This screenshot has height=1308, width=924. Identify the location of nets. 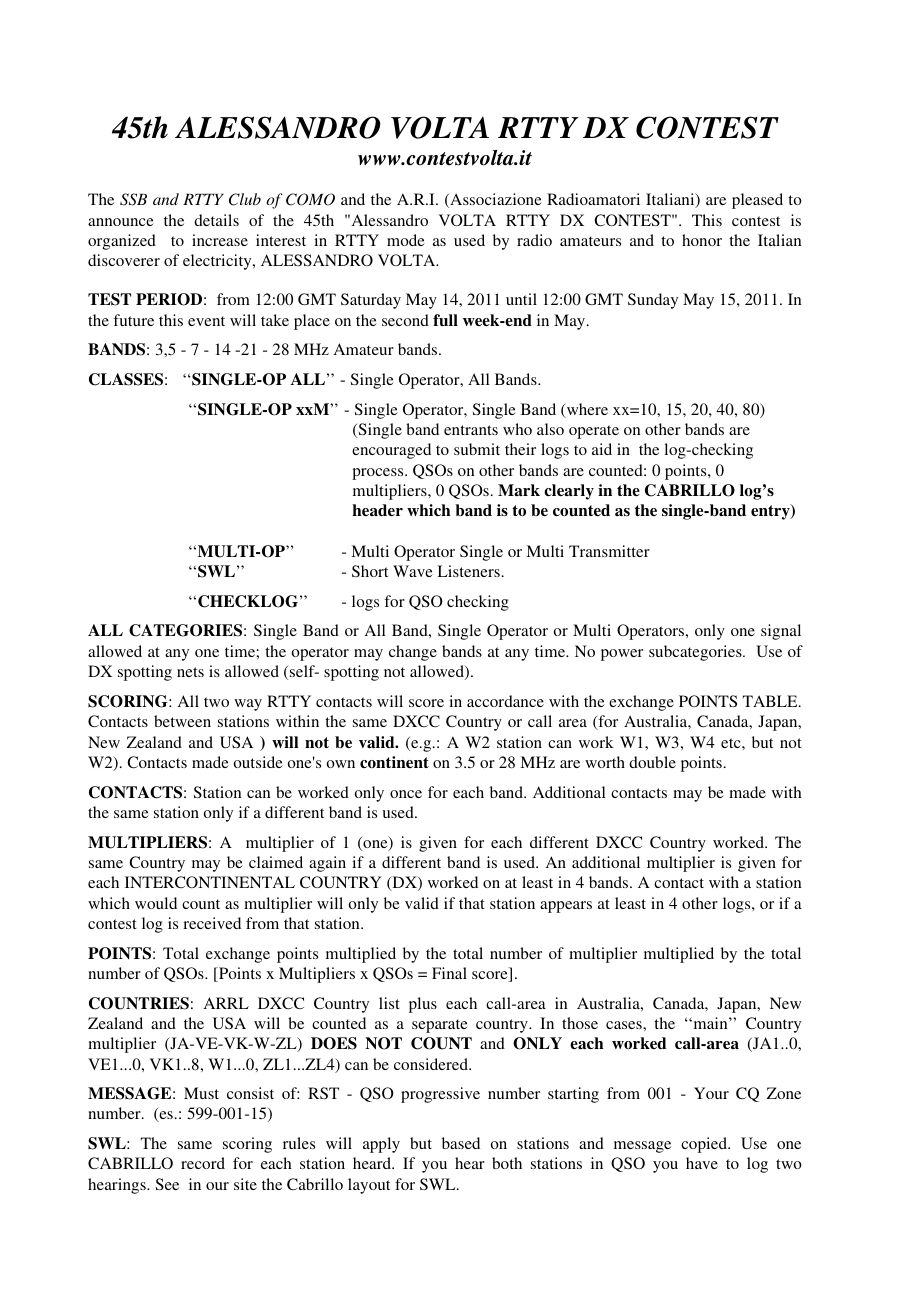
(190, 672).
